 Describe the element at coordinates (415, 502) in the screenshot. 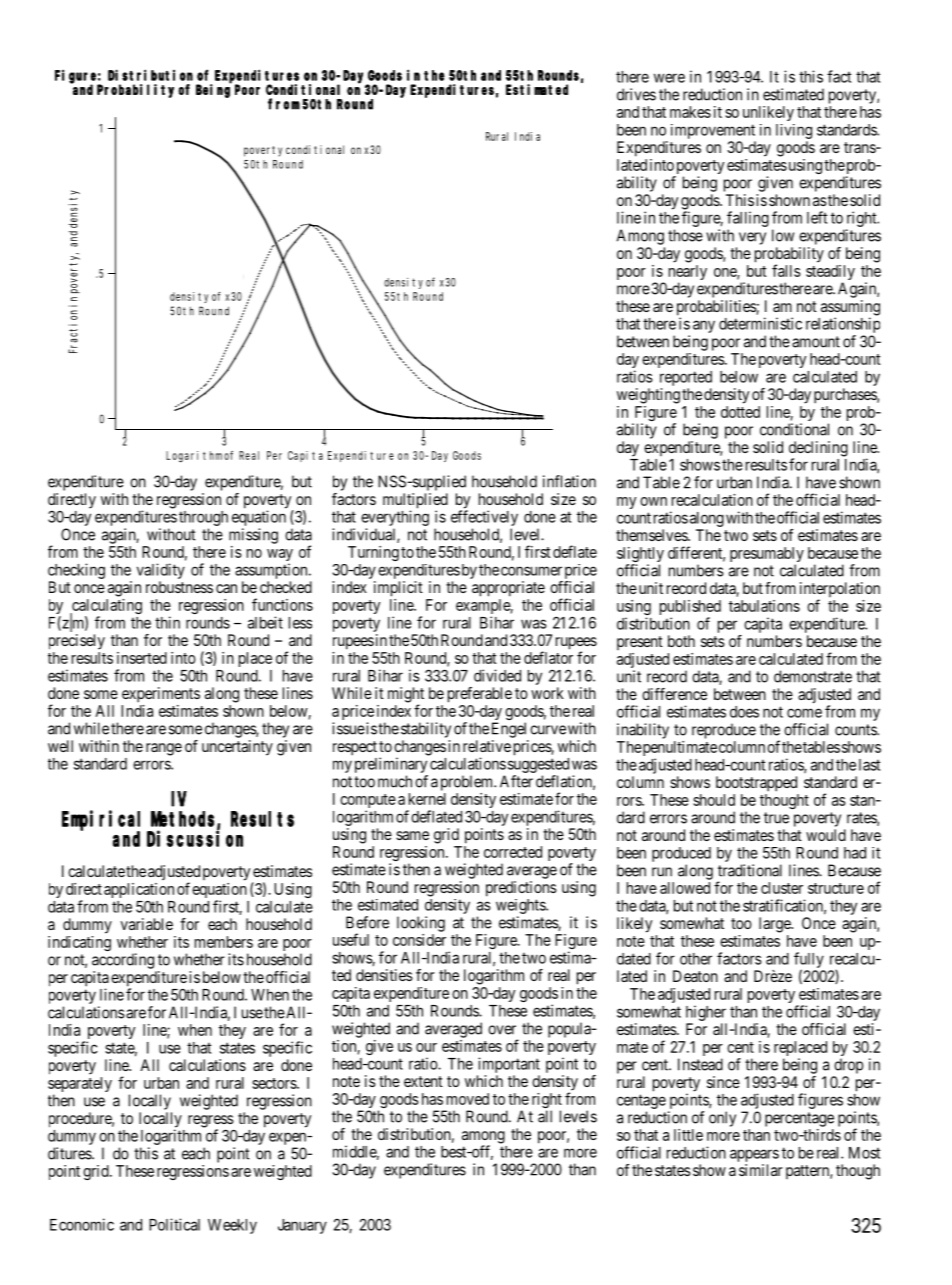

I see `multiplied` at that location.
